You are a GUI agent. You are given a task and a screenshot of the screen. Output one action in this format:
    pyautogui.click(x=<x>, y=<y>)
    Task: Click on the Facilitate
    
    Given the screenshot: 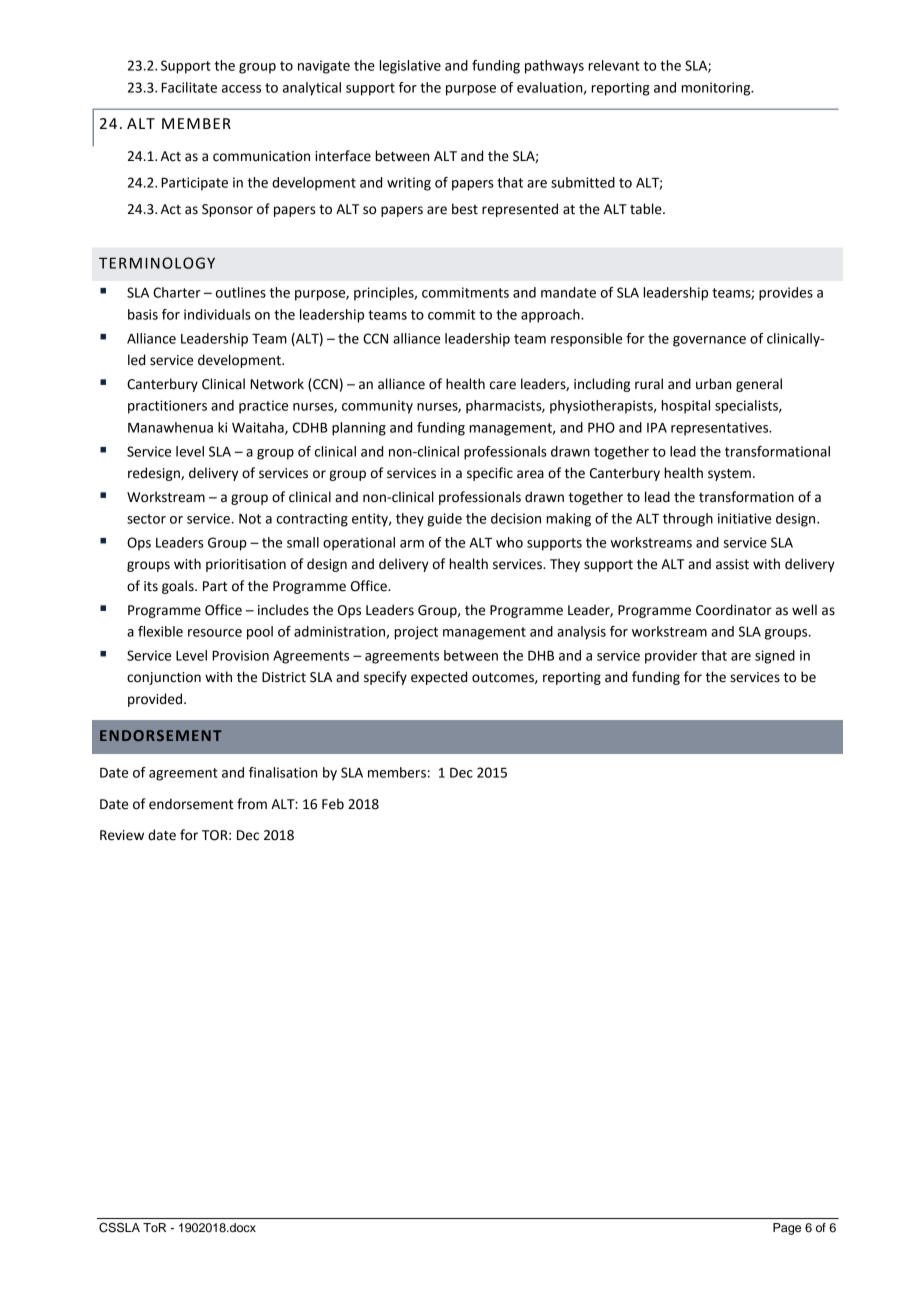 What is the action you would take?
    pyautogui.click(x=189, y=87)
